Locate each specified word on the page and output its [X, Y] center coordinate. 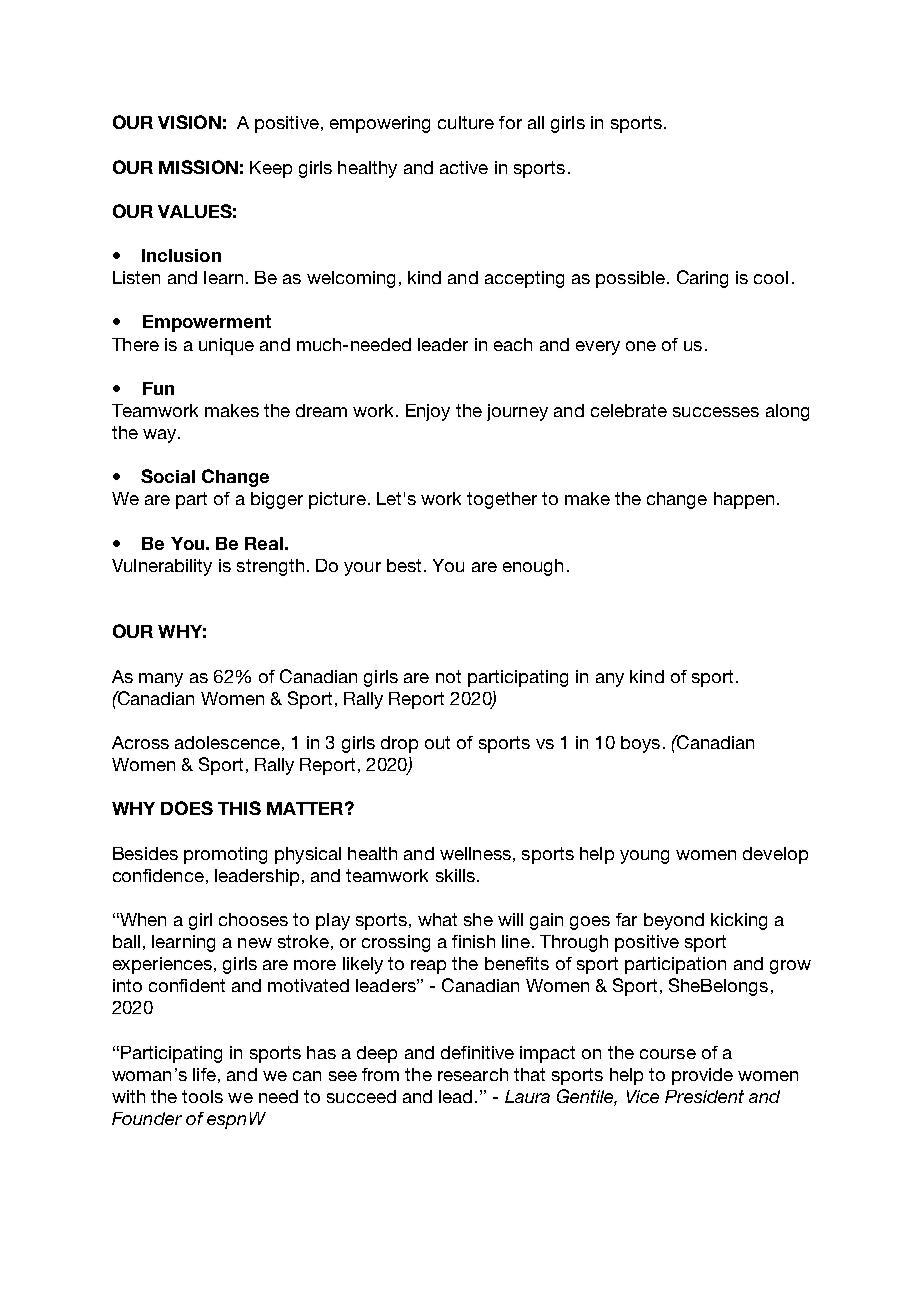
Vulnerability [162, 567]
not [448, 676]
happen [744, 500]
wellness [475, 853]
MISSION [198, 167]
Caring [702, 279]
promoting [225, 855]
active [464, 167]
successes [716, 412]
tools [202, 1096]
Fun [158, 388]
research [473, 1074]
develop [775, 855]
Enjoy [428, 412]
